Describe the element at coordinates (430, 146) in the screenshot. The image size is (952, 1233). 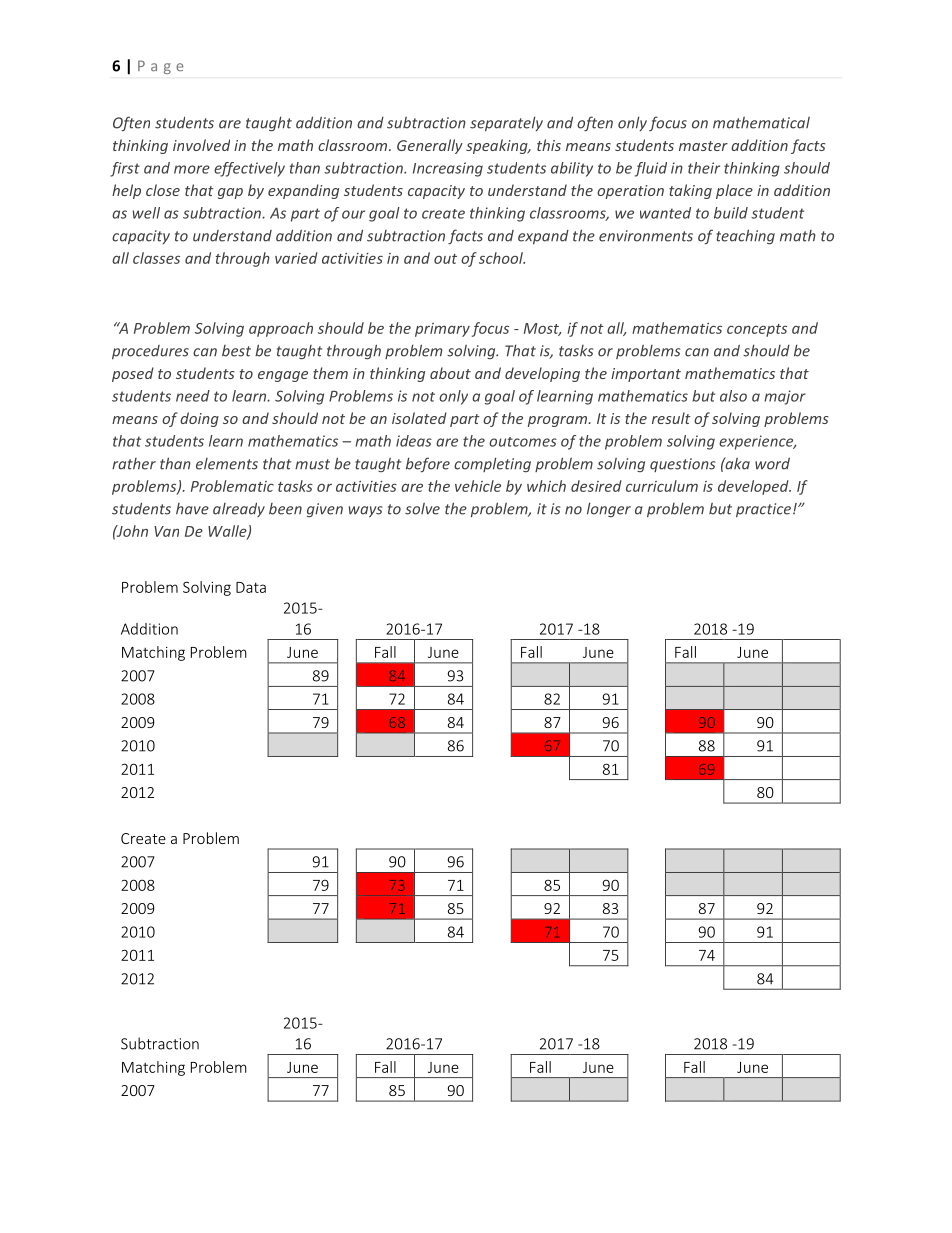
I see `Generally` at that location.
